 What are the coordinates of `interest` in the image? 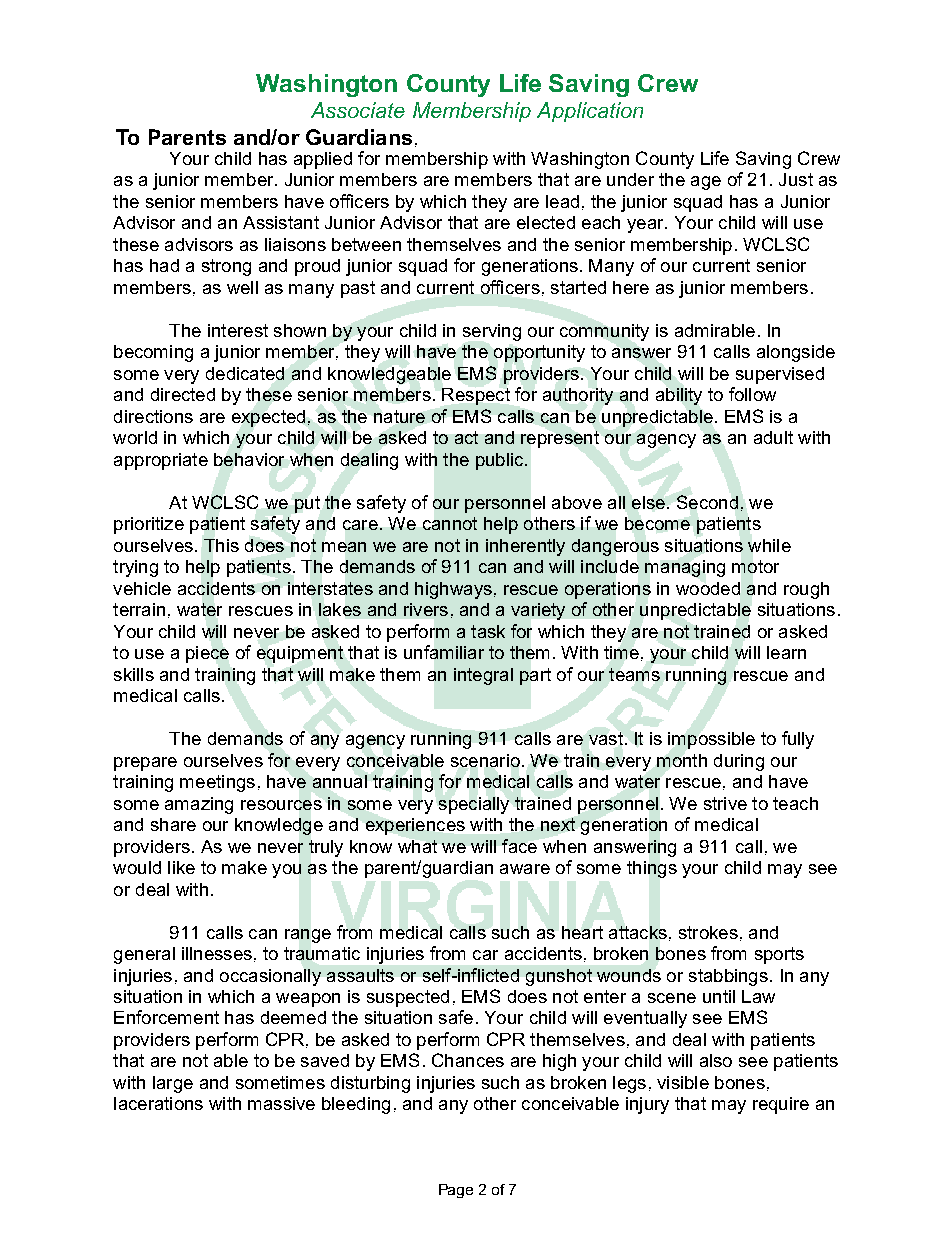 It's located at (238, 330).
